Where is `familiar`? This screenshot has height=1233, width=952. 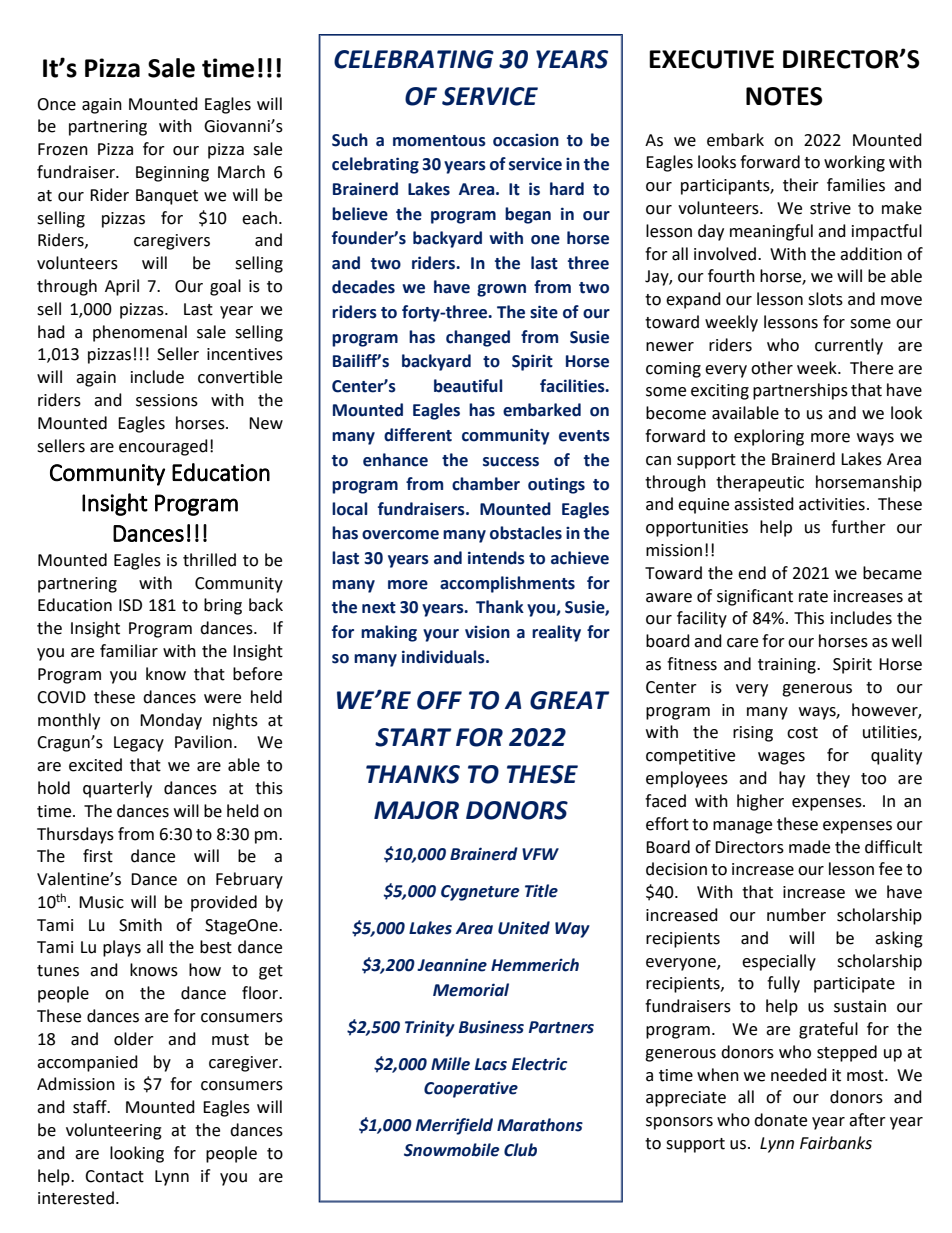
familiar is located at coordinates (129, 651).
